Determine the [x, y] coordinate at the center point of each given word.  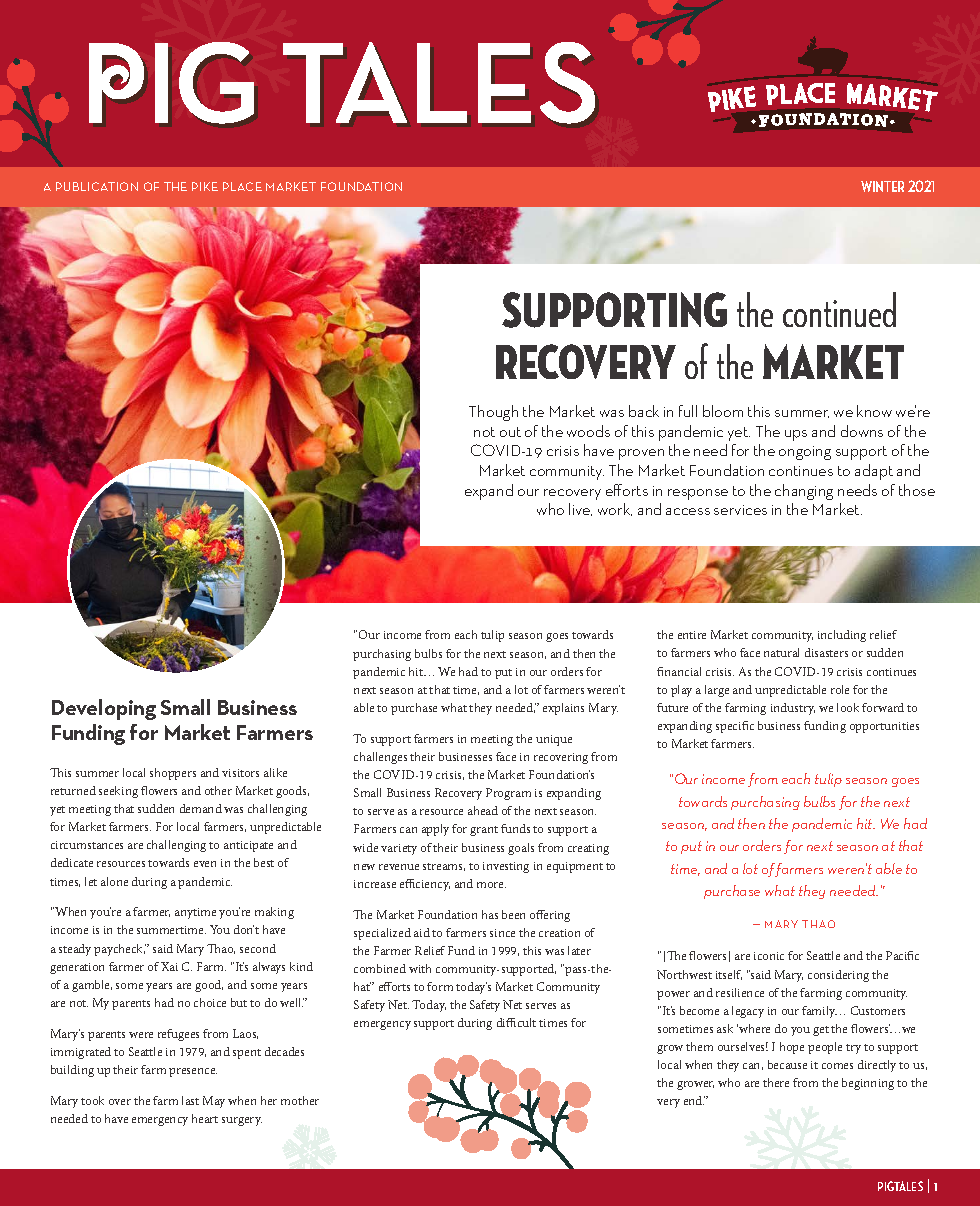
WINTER [882, 186]
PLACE [242, 186]
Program [508, 794]
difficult [516, 1022]
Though [493, 413]
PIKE [205, 186]
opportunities [884, 727]
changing [804, 492]
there [776, 1082]
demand [201, 808]
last [190, 1100]
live [580, 509]
